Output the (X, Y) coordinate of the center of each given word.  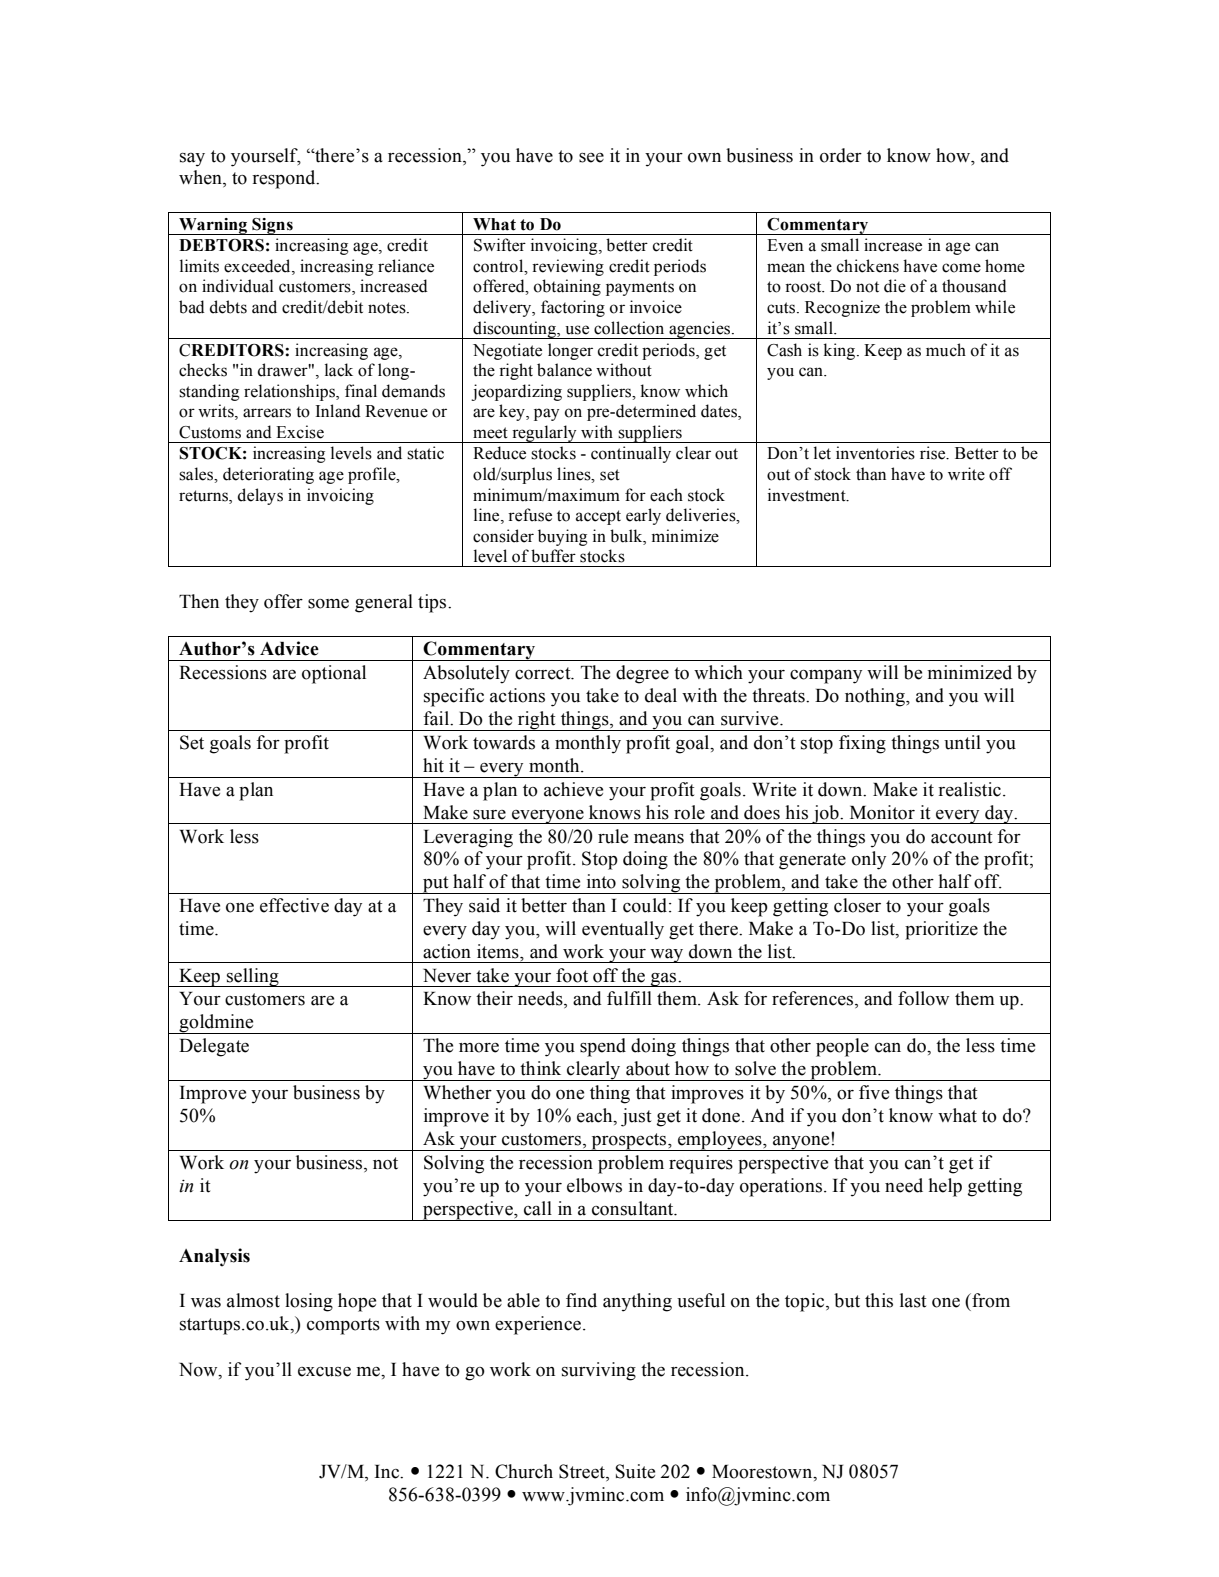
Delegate (214, 1047)
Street (583, 1471)
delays (260, 496)
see (591, 158)
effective (294, 905)
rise (934, 453)
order (841, 155)
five (874, 1092)
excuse (324, 1372)
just (636, 1117)
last (913, 1300)
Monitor (882, 812)
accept (598, 517)
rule (613, 836)
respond (285, 179)
